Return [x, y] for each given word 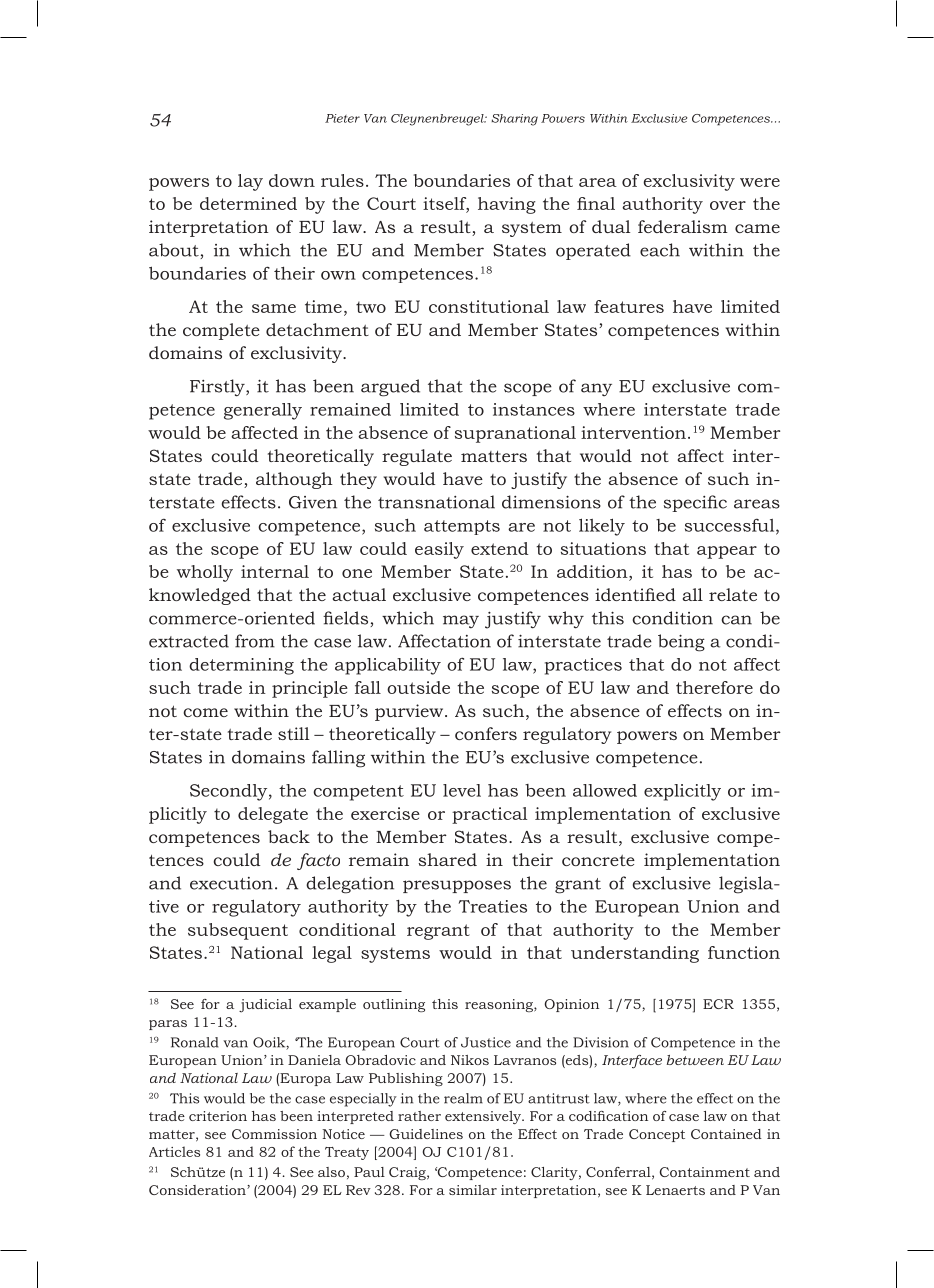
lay [250, 182]
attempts [462, 527]
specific [695, 503]
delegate [273, 815]
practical [489, 815]
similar [473, 1190]
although [294, 480]
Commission [274, 1134]
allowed [605, 790]
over [728, 205]
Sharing [515, 120]
